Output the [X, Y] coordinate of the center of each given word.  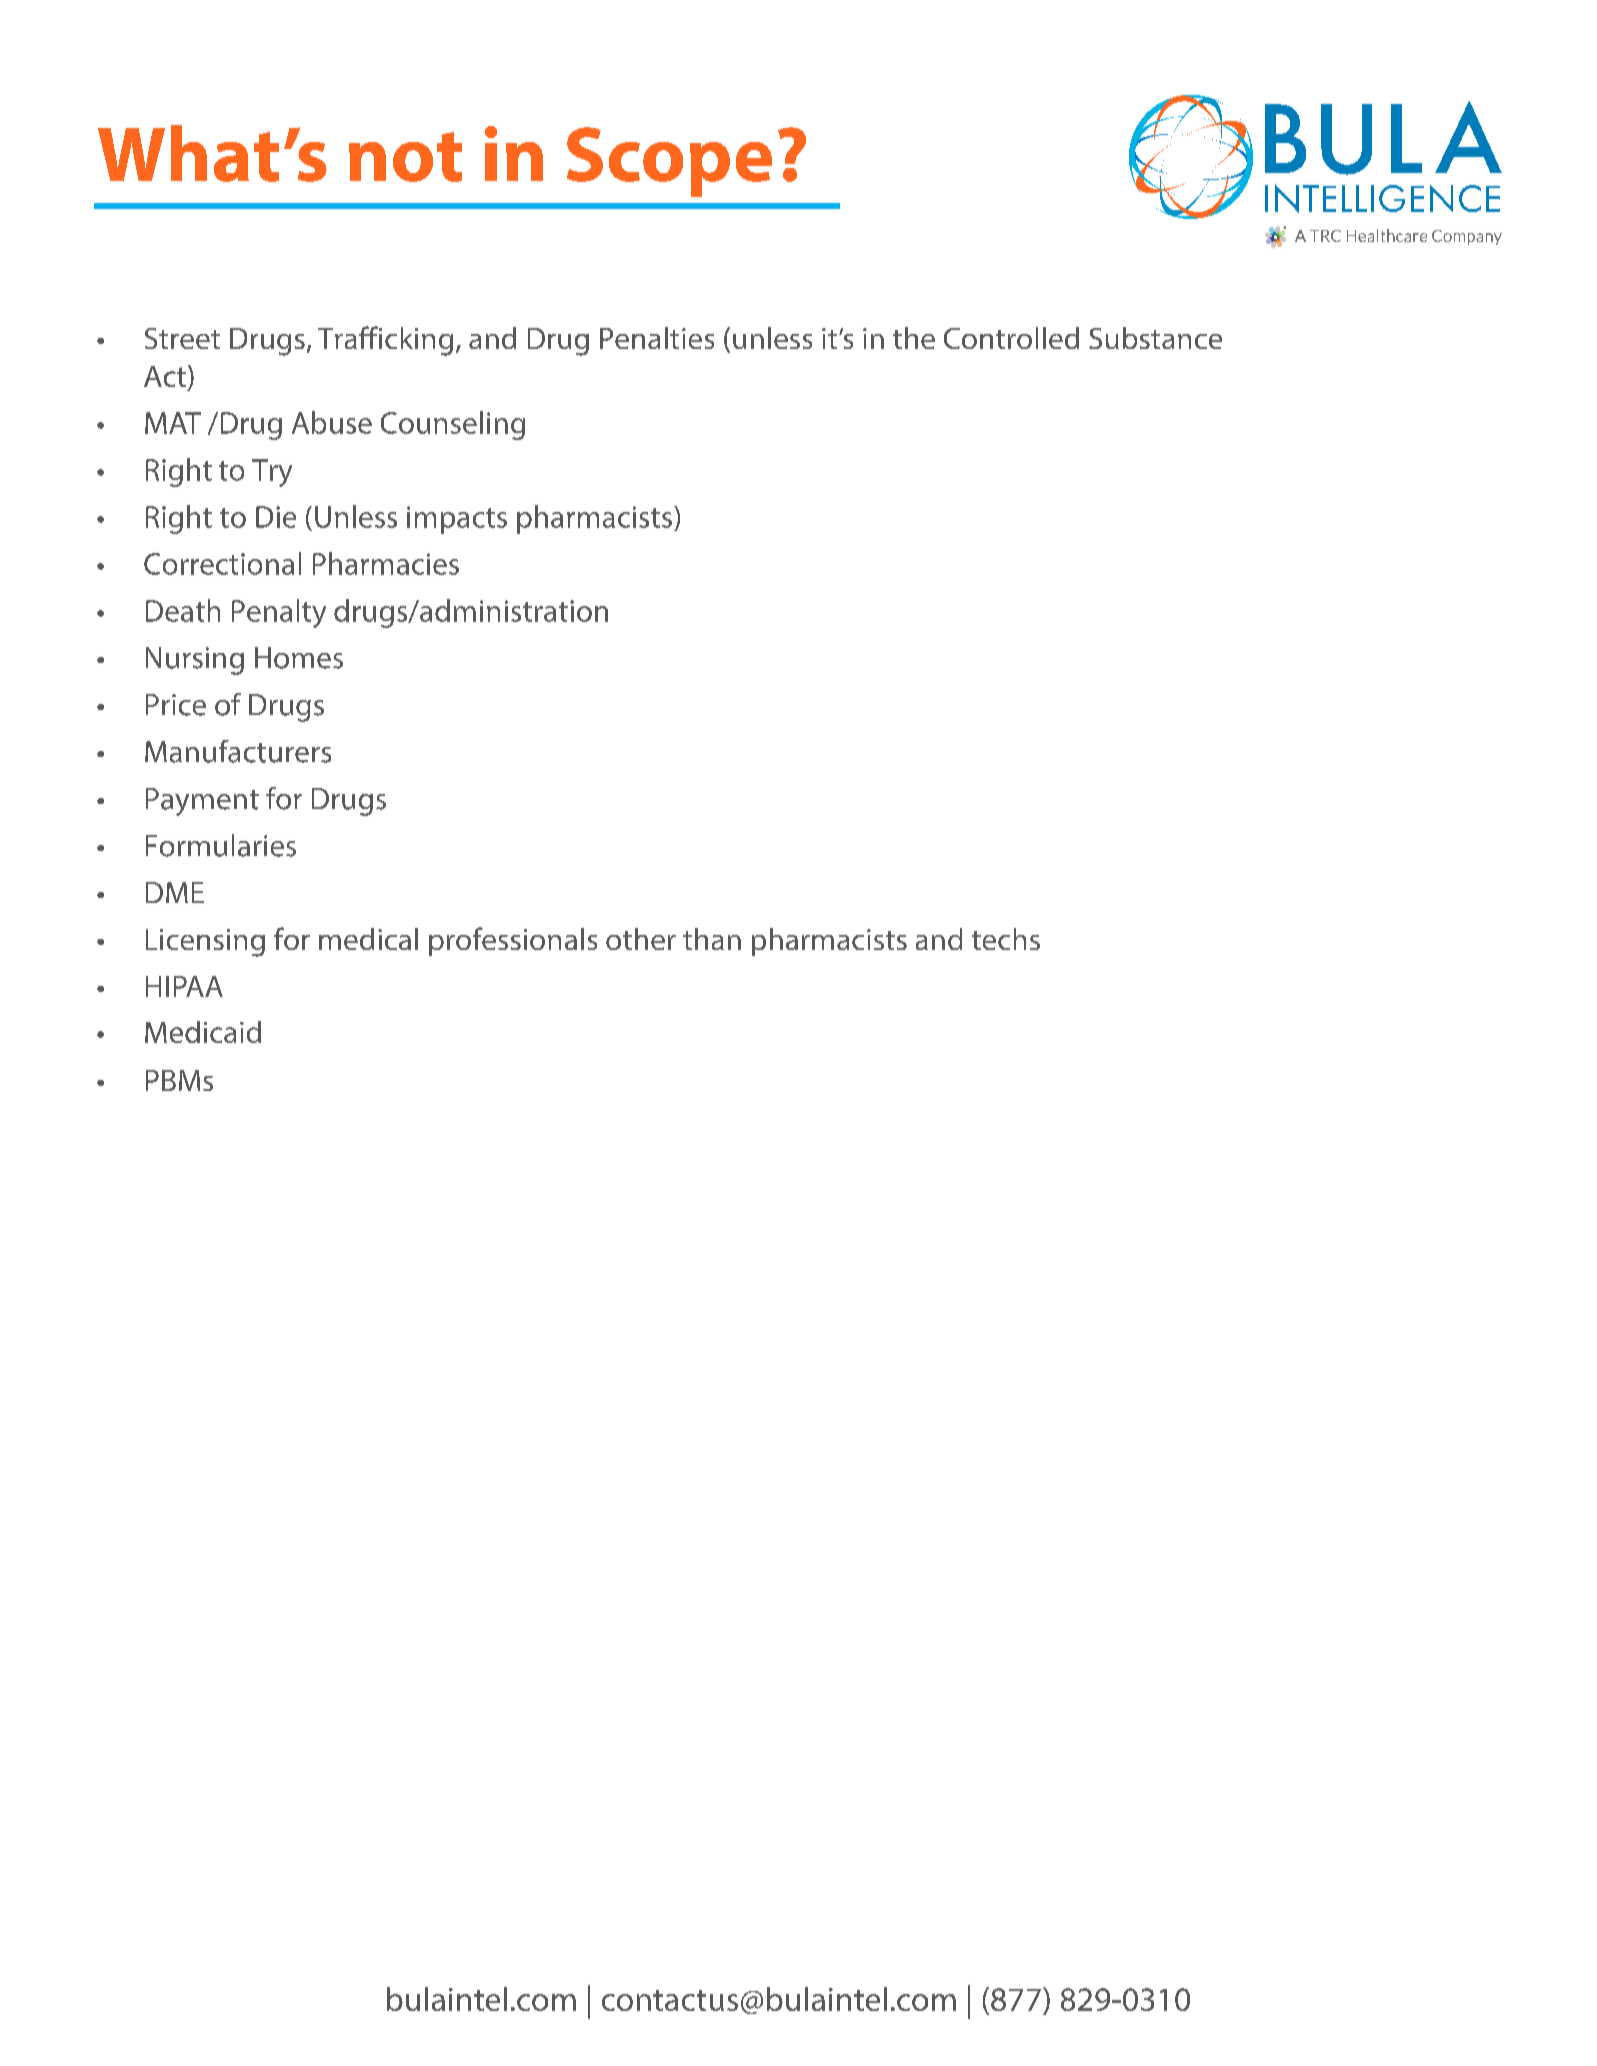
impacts [457, 520]
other [641, 939]
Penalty [279, 613]
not [405, 157]
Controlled [1011, 338]
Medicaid [203, 1032]
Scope [669, 162]
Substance [1155, 338]
